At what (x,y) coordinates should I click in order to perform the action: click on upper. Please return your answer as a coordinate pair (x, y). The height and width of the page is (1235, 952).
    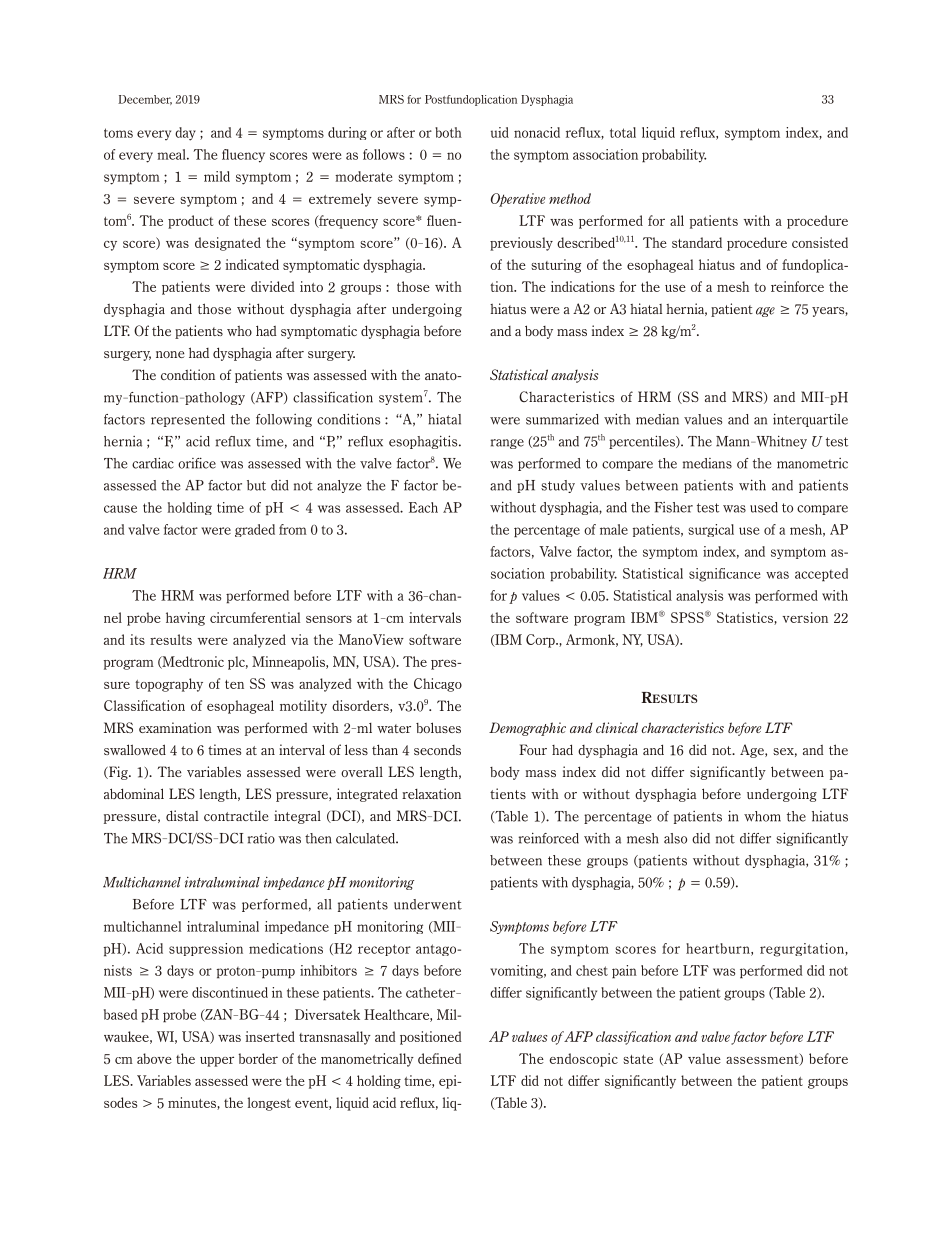
    Looking at the image, I should click on (217, 1061).
